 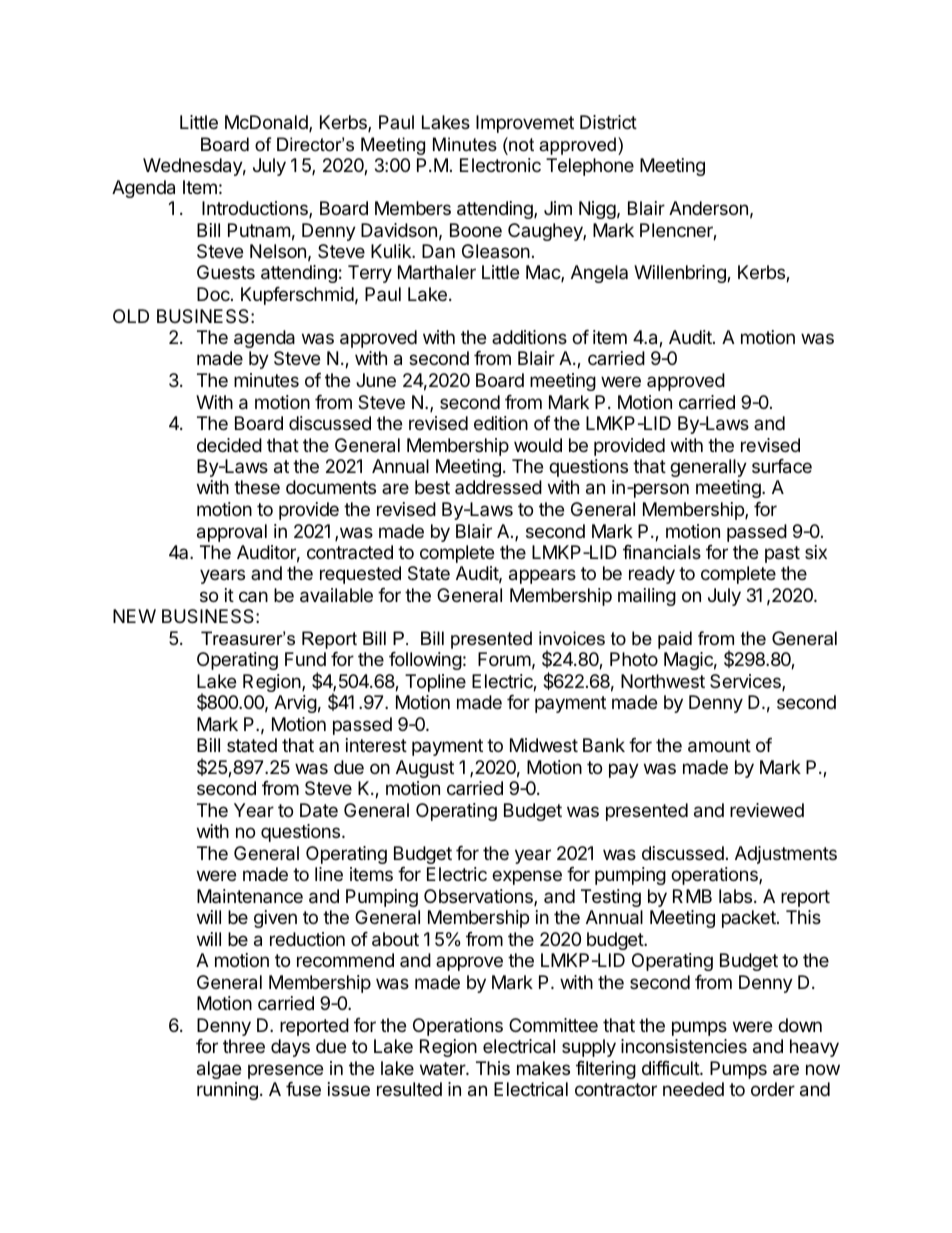 What do you see at coordinates (443, 1068) in the screenshot?
I see `water` at bounding box center [443, 1068].
